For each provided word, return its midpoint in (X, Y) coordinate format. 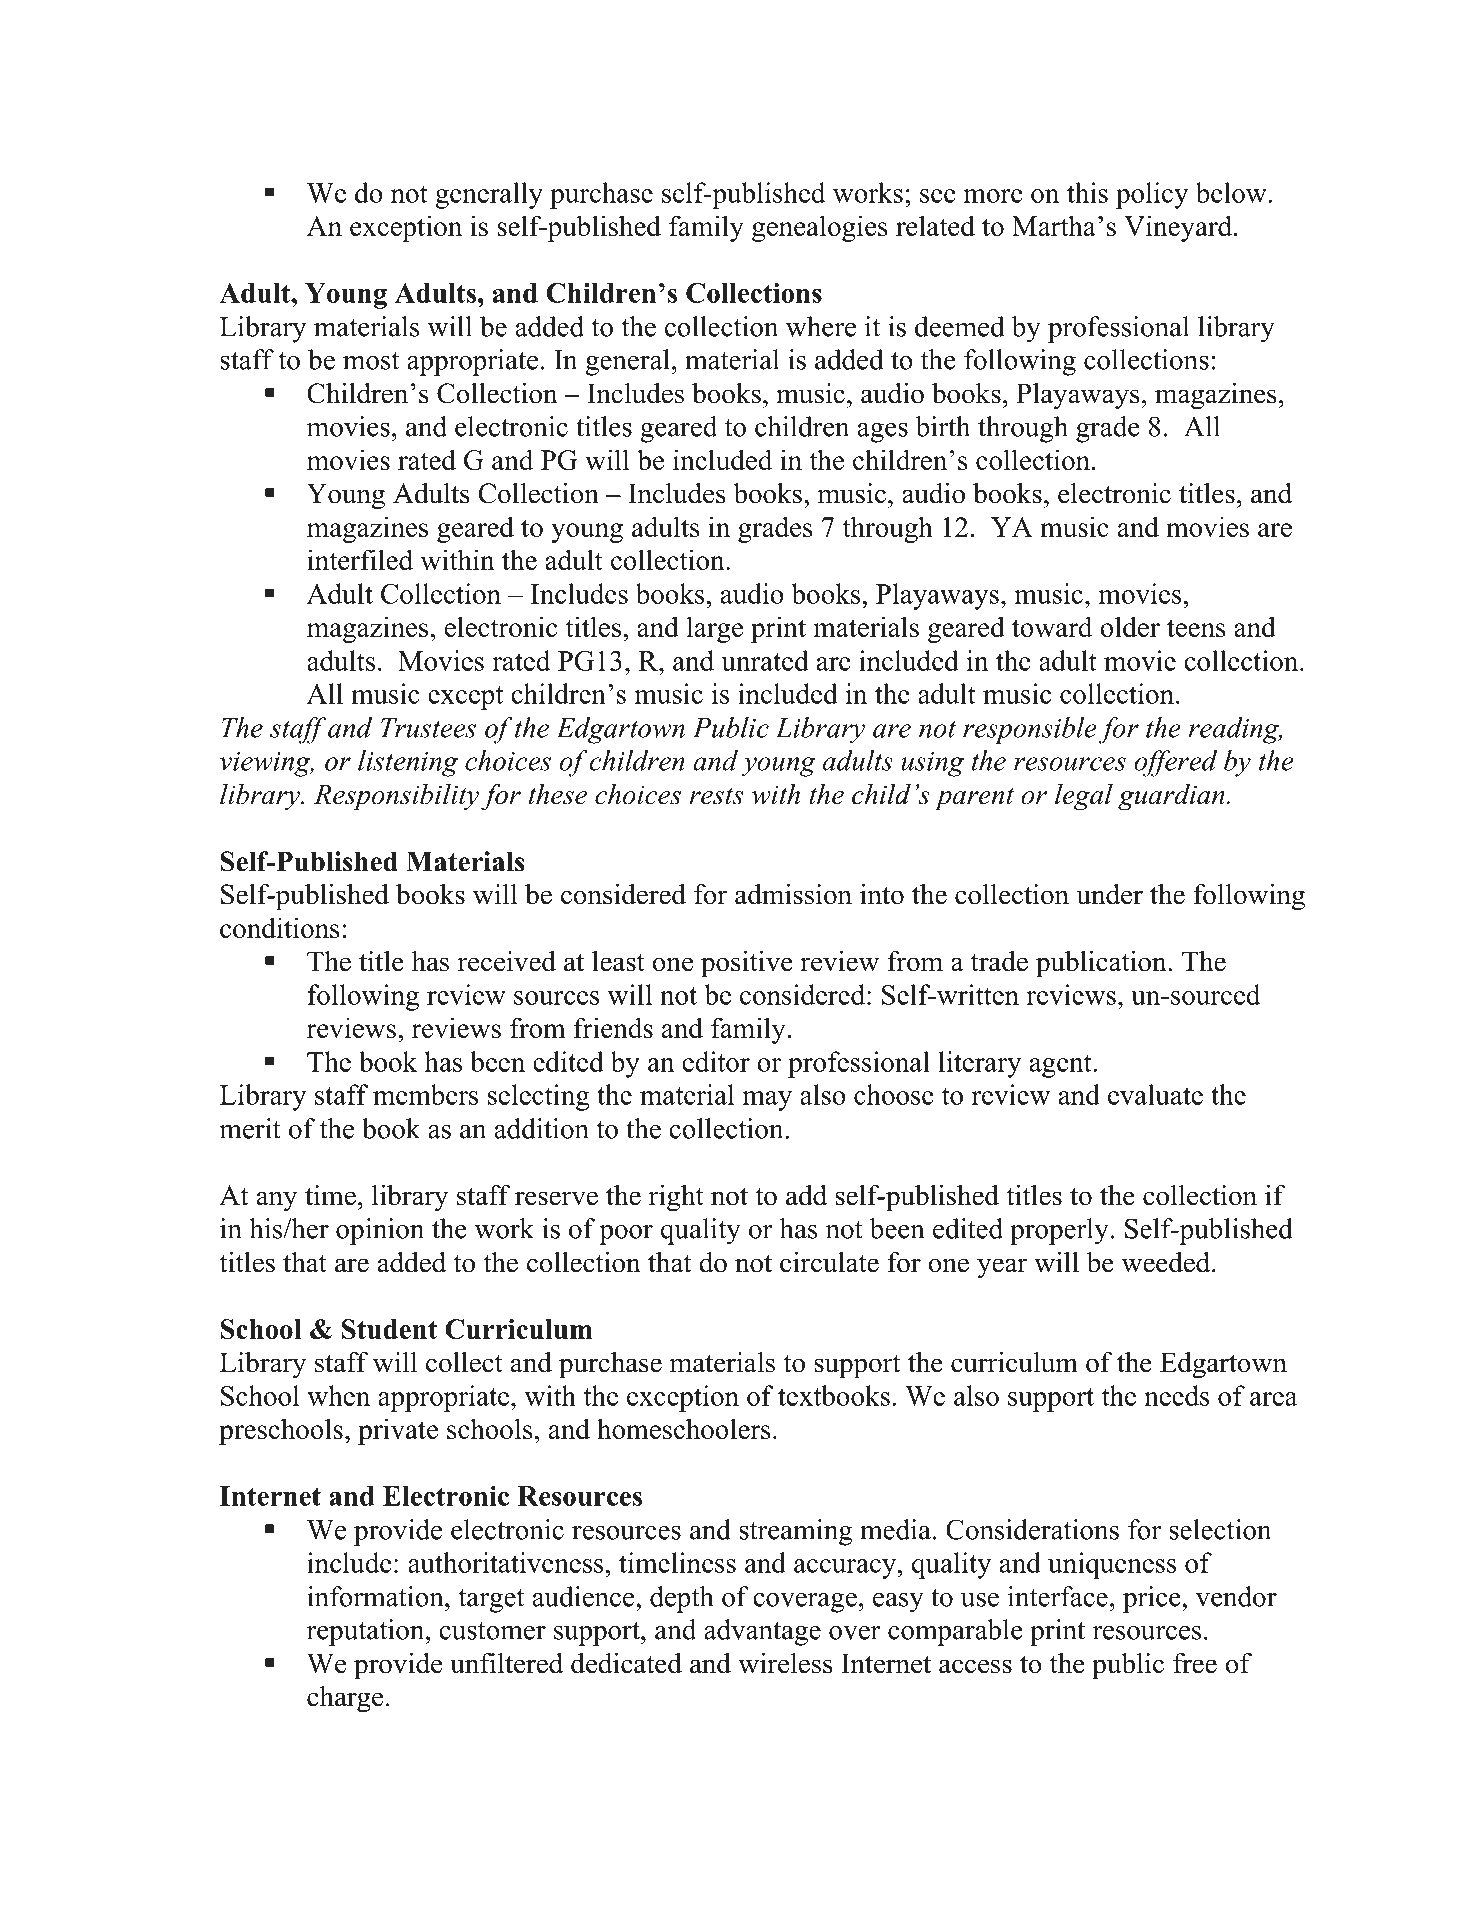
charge (345, 1699)
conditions (280, 927)
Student (389, 1329)
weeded (1167, 1262)
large (715, 629)
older (1130, 626)
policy (1152, 195)
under (1109, 894)
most (371, 361)
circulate (829, 1262)
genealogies (820, 228)
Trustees (428, 728)
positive (747, 964)
